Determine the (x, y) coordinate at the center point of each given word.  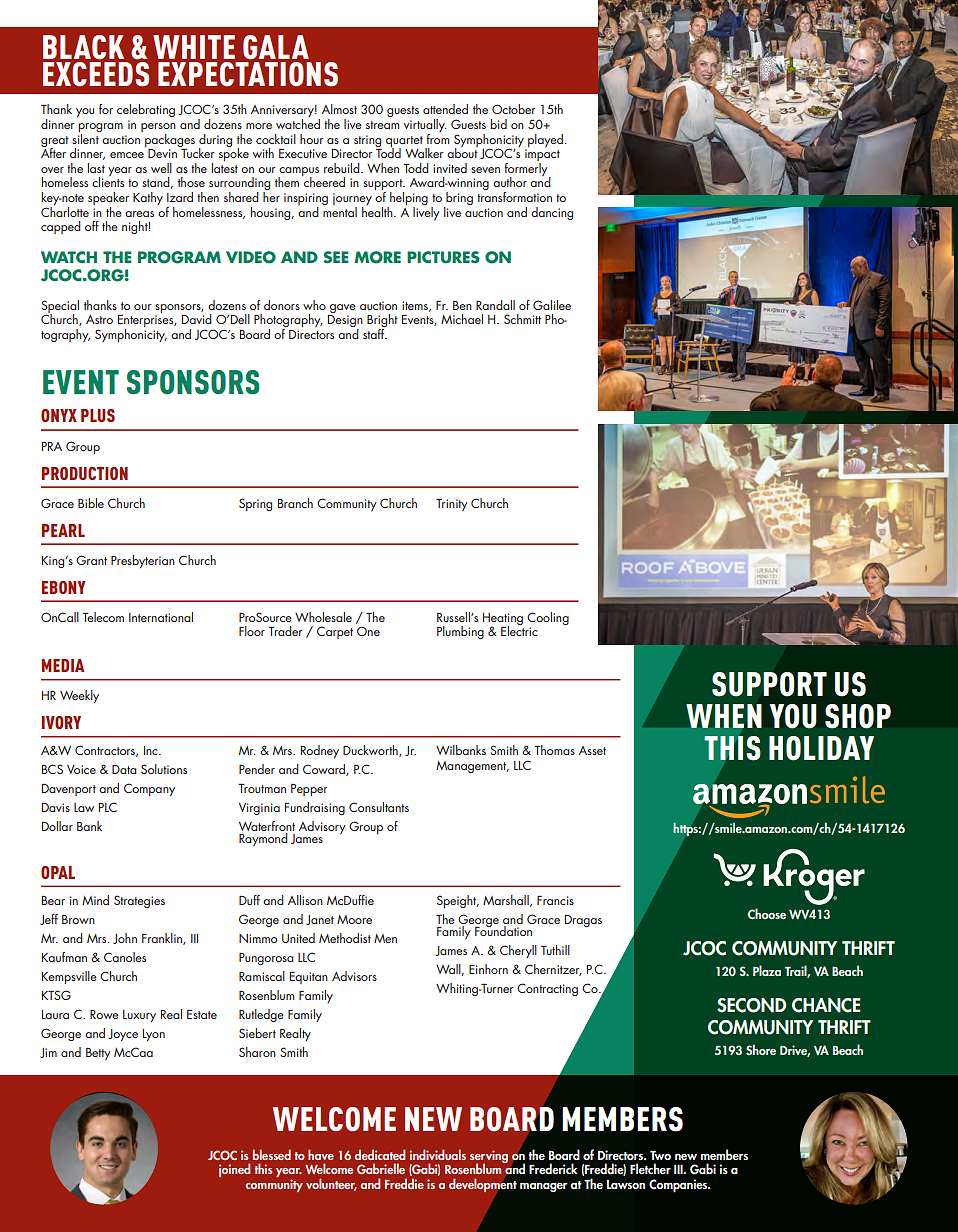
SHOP (858, 716)
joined (234, 1170)
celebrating (146, 110)
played (545, 140)
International (161, 617)
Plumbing (460, 632)
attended (445, 109)
